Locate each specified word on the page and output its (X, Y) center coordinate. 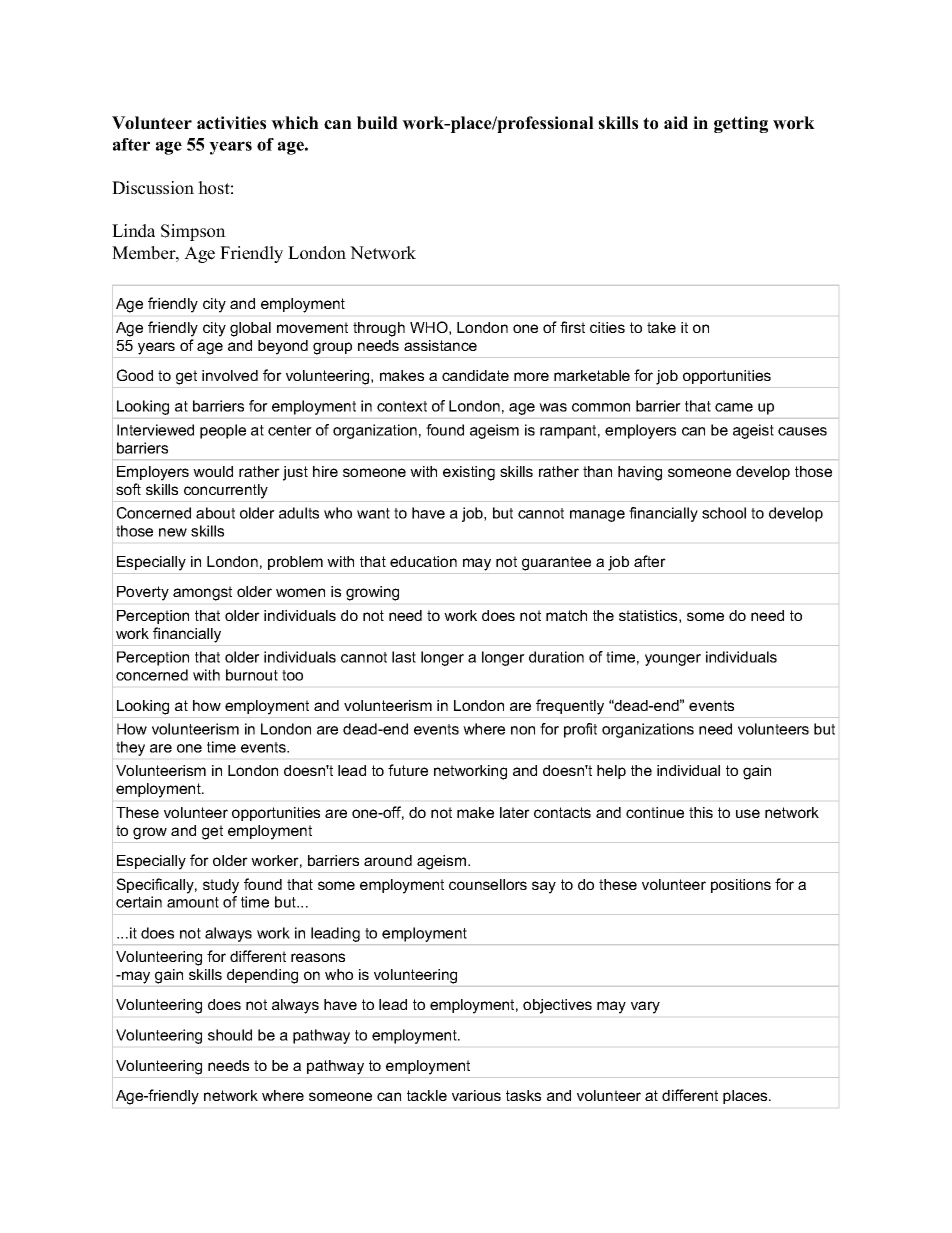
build (377, 123)
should (230, 1035)
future (408, 770)
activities (231, 123)
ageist (753, 431)
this (701, 812)
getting (741, 124)
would (213, 471)
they (130, 748)
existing (469, 473)
